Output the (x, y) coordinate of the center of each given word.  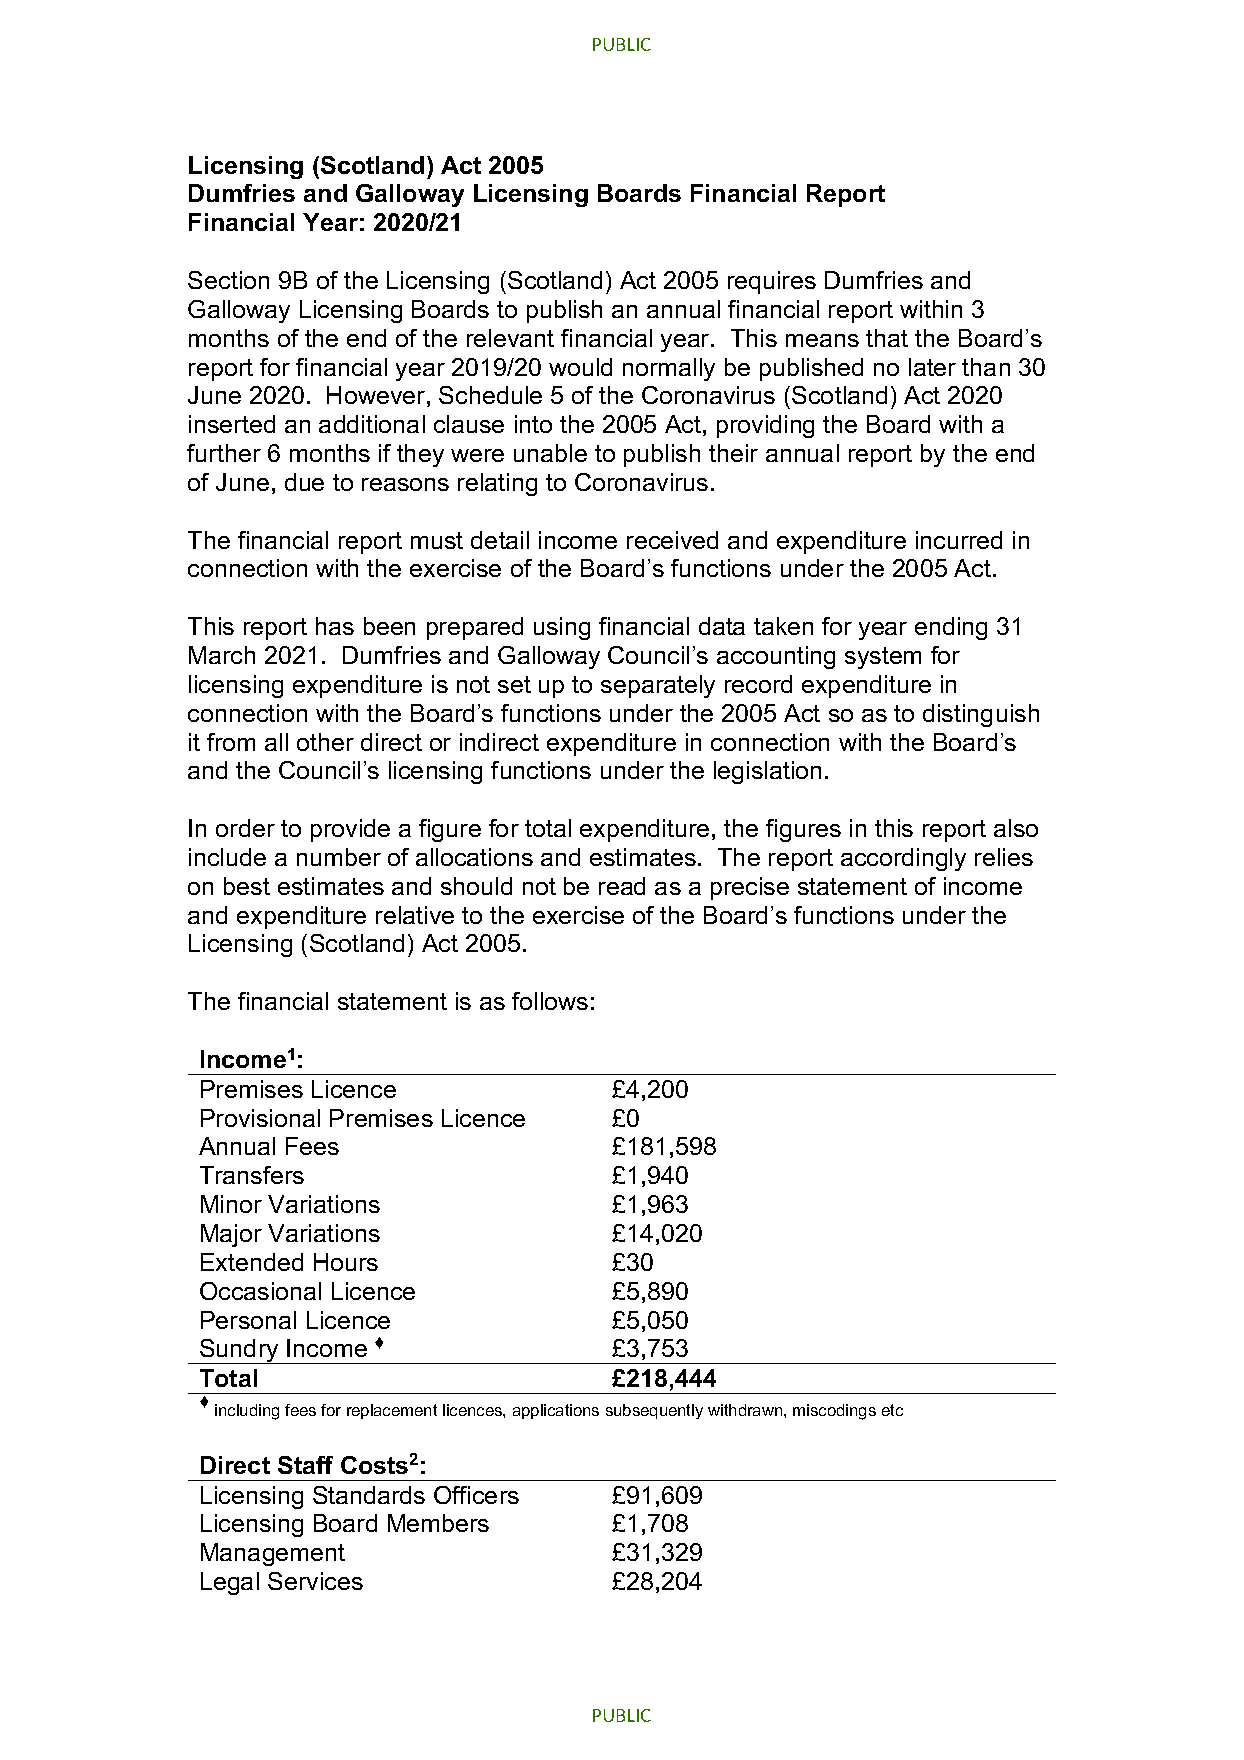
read (622, 886)
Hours (346, 1262)
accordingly (903, 859)
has (335, 626)
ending (951, 628)
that (887, 338)
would (580, 367)
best (247, 886)
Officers (476, 1495)
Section (228, 280)
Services (315, 1581)
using (562, 628)
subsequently (654, 1411)
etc (892, 1410)
